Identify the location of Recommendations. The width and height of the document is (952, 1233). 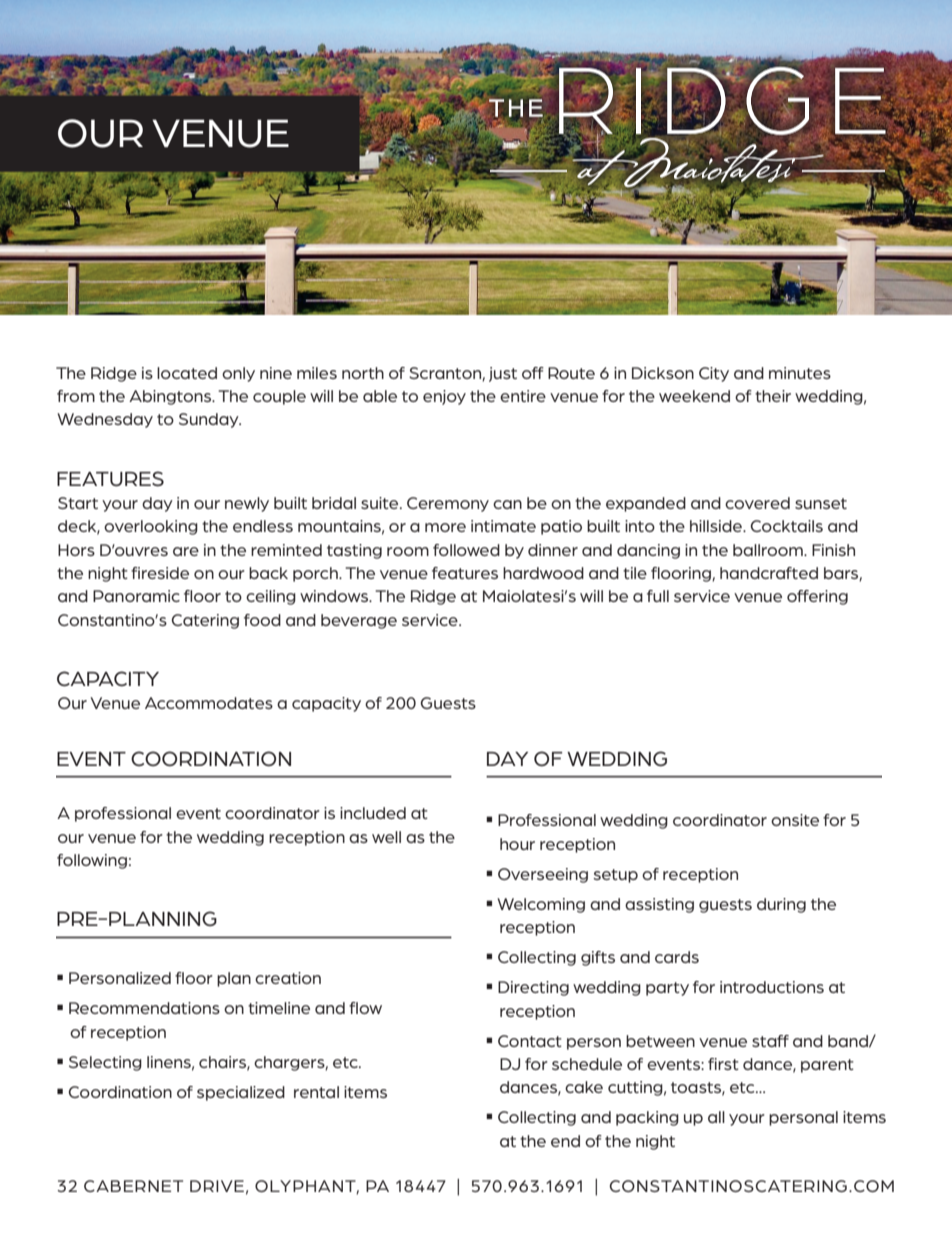
(144, 1008).
